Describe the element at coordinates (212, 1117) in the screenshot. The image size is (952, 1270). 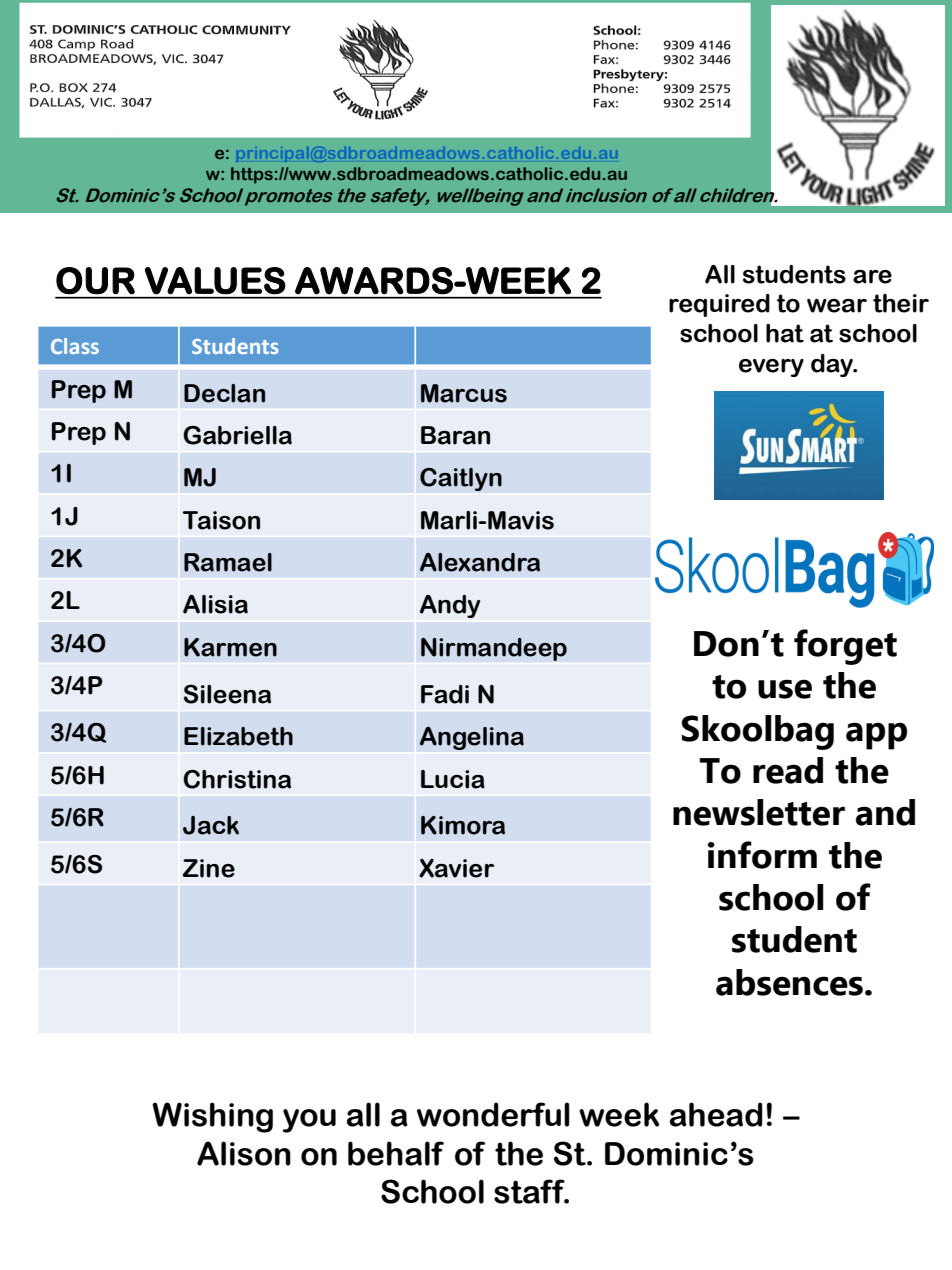
I see `Wishing` at that location.
